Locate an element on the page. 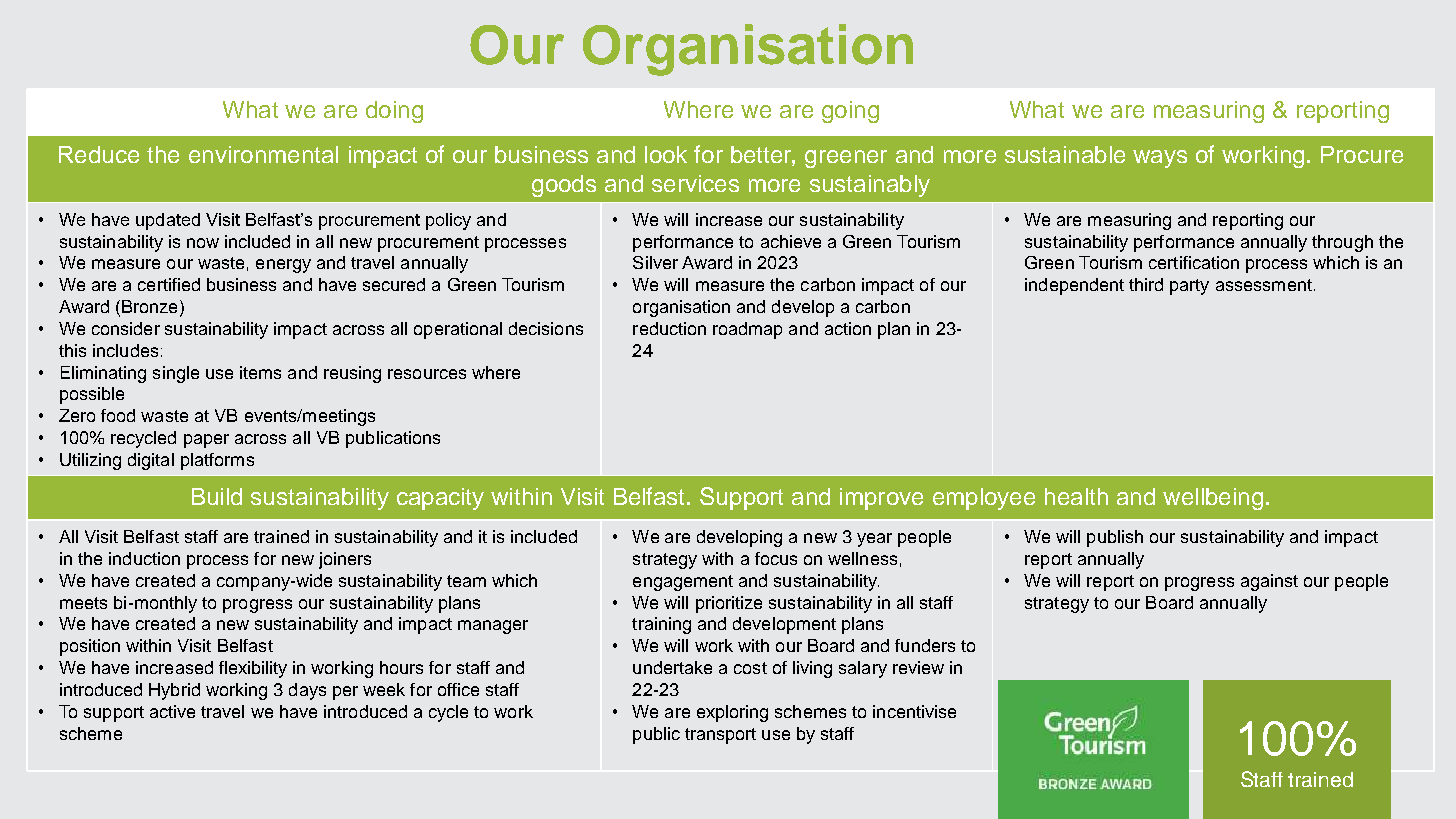 The width and height of the document is (1456, 819). look is located at coordinates (666, 154).
